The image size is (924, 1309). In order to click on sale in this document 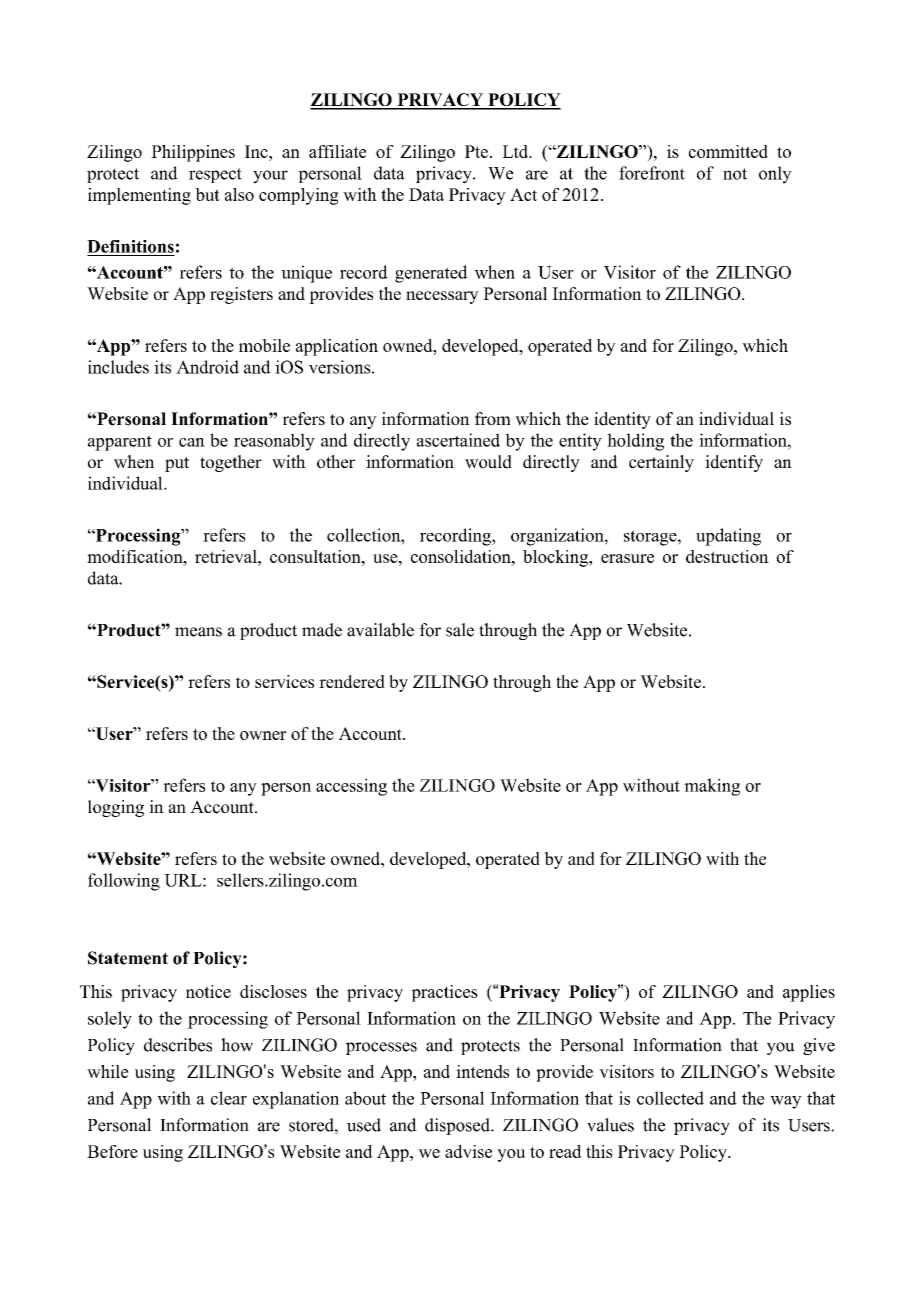, I will do `click(460, 630)`.
